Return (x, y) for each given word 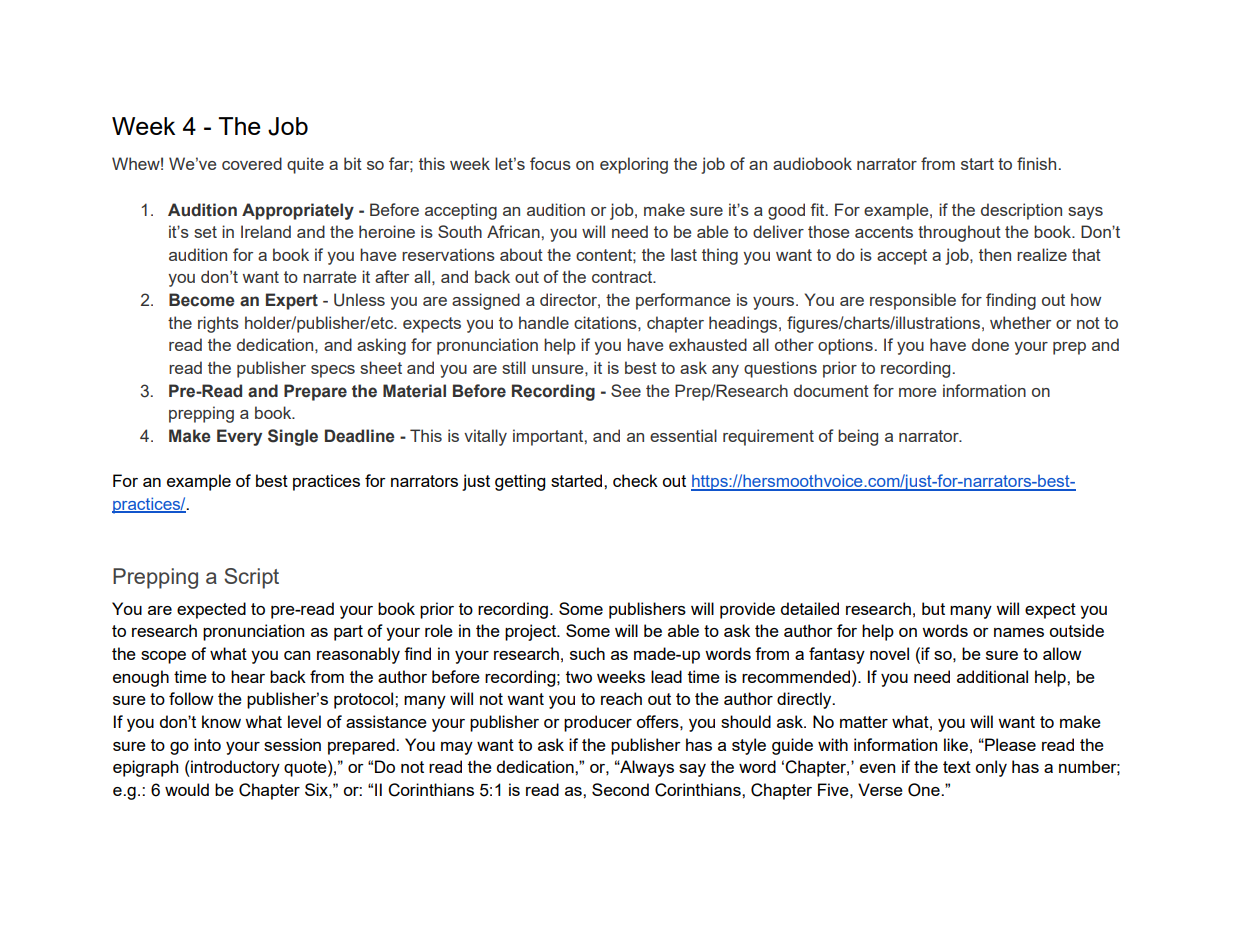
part (348, 633)
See (626, 390)
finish (1036, 163)
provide (747, 610)
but (933, 608)
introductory (234, 768)
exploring (634, 165)
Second (620, 789)
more (917, 392)
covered (252, 163)
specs (333, 371)
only (991, 768)
